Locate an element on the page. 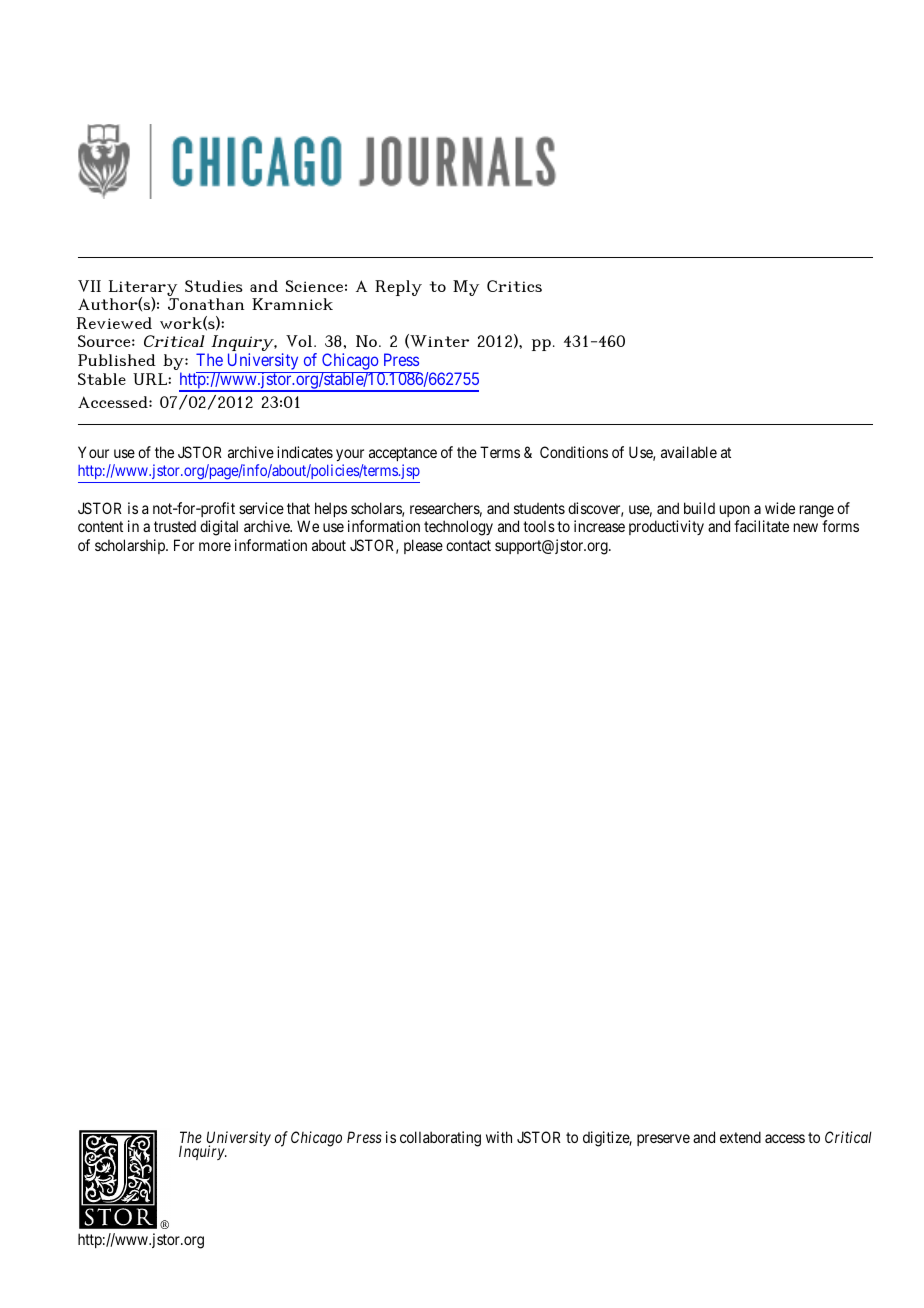  extend is located at coordinates (740, 1137).
